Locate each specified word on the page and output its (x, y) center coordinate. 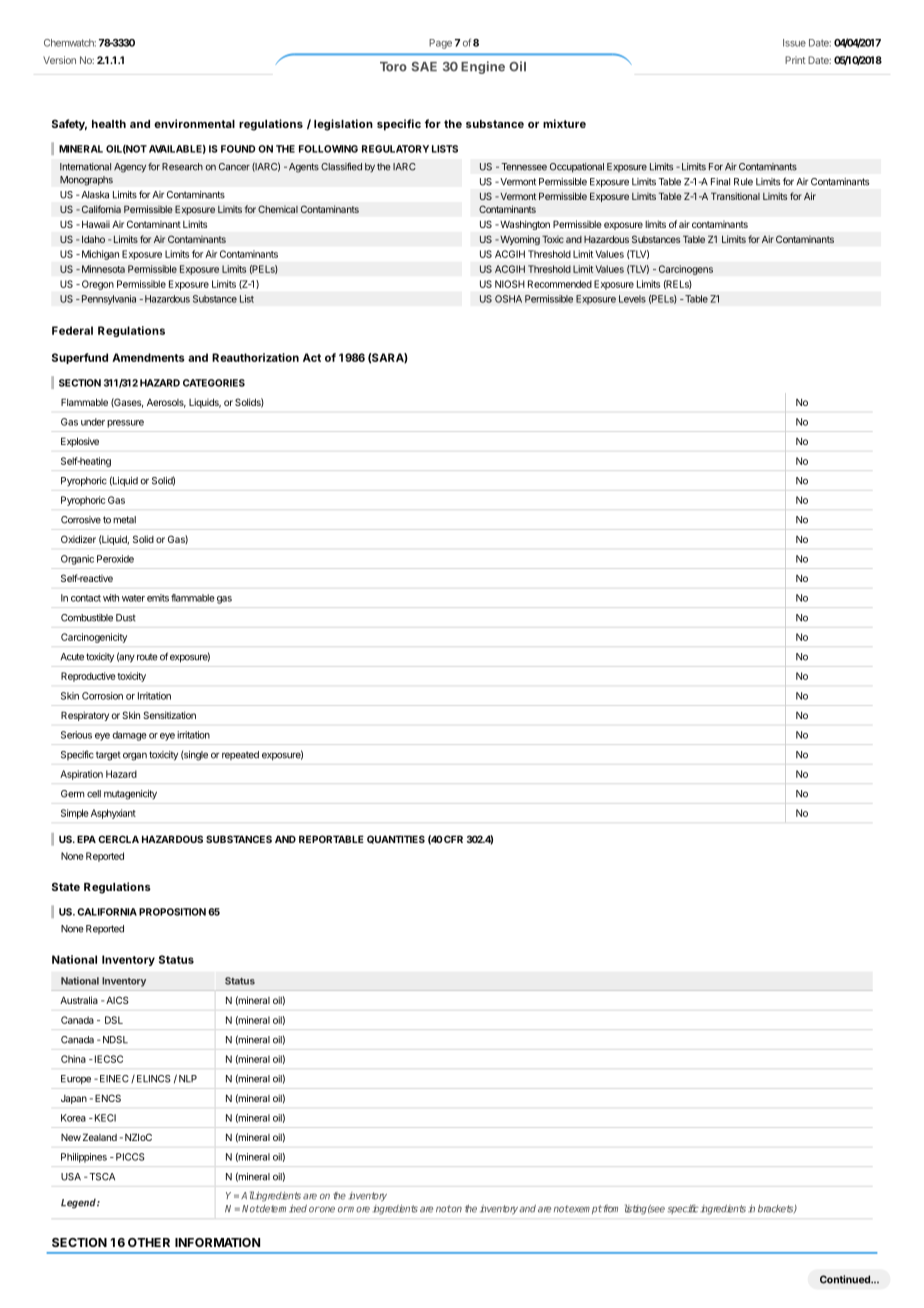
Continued (846, 1279)
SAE (424, 67)
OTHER (149, 1242)
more (358, 1210)
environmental (194, 123)
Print (795, 60)
